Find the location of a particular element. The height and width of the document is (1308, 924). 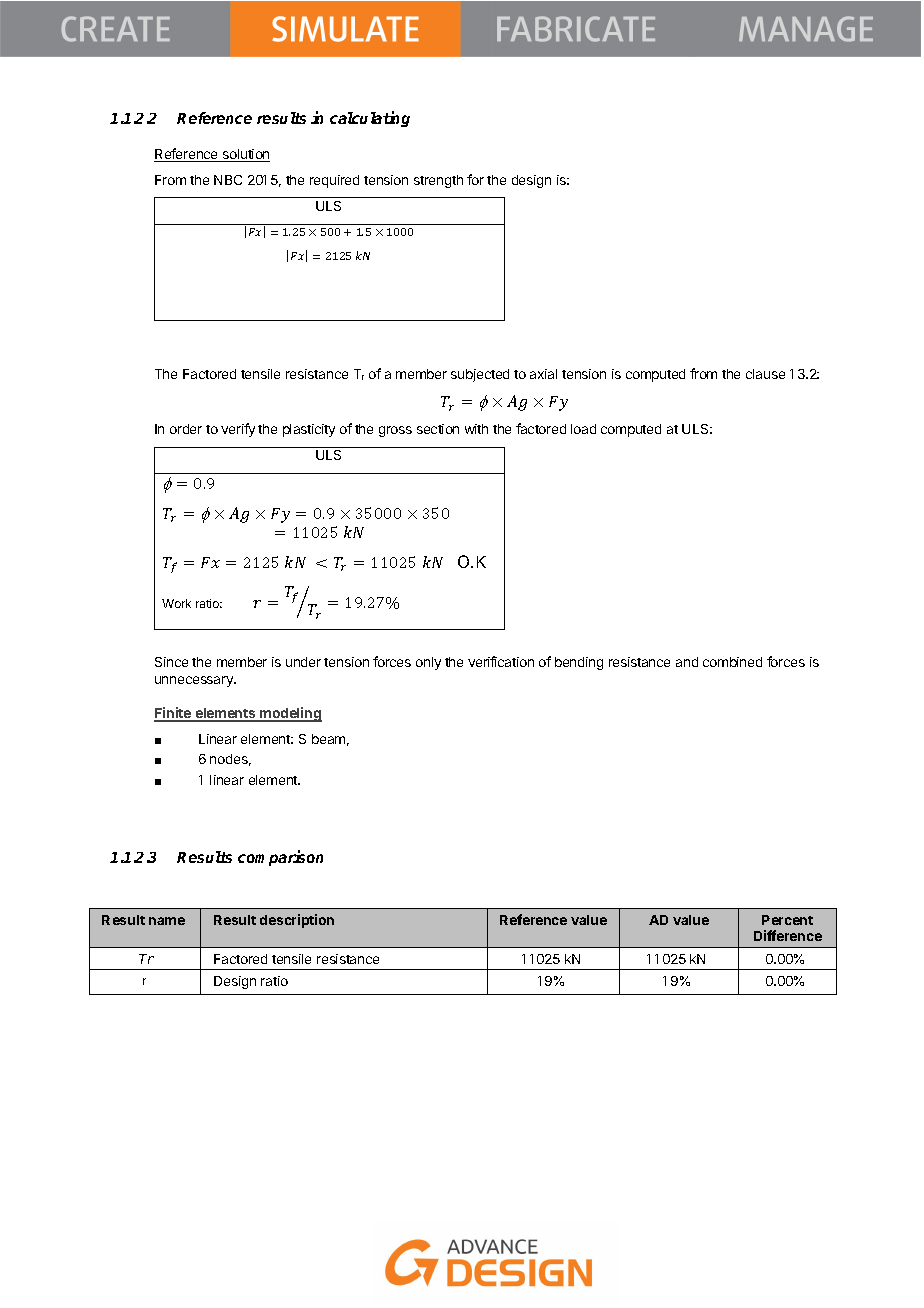

combined is located at coordinates (732, 662).
